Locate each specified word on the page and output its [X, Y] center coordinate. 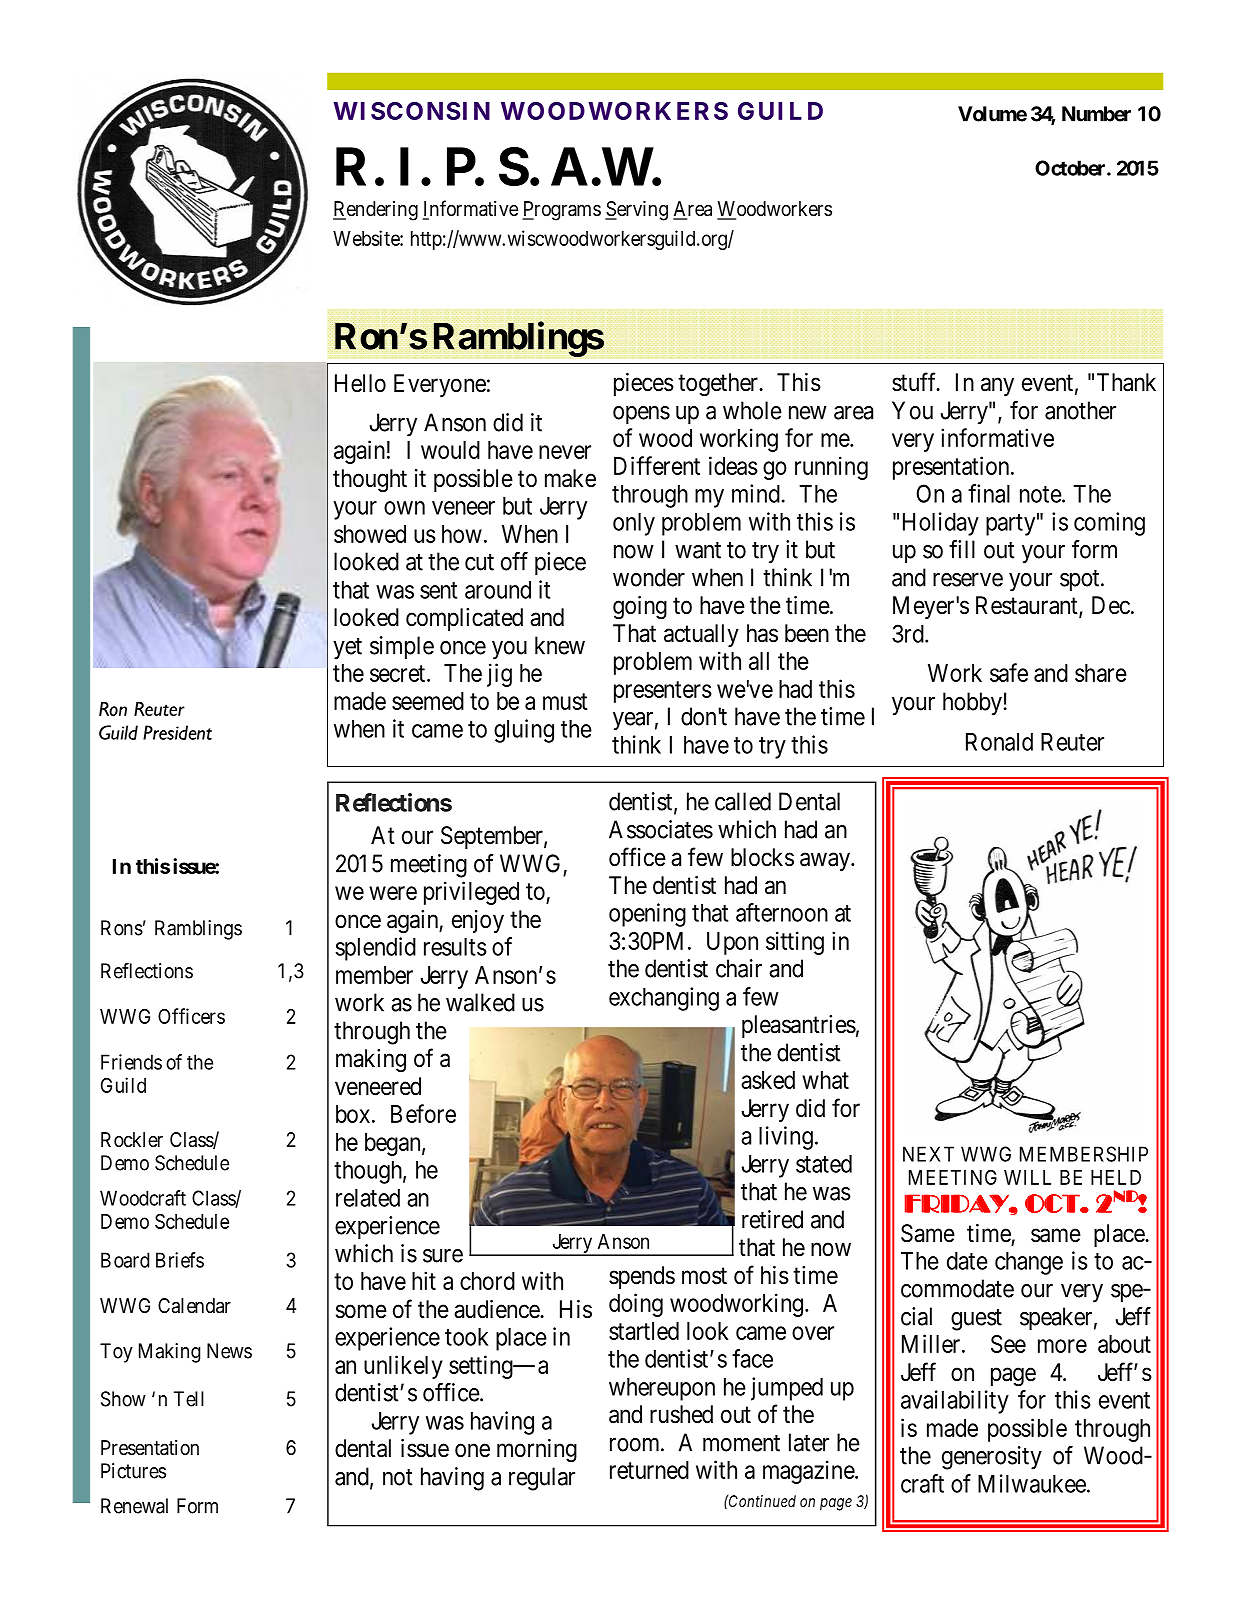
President [177, 732]
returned [649, 1470]
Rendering [375, 211]
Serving [636, 211]
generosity [992, 1458]
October [1071, 168]
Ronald [999, 742]
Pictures [133, 1471]
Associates [661, 829]
